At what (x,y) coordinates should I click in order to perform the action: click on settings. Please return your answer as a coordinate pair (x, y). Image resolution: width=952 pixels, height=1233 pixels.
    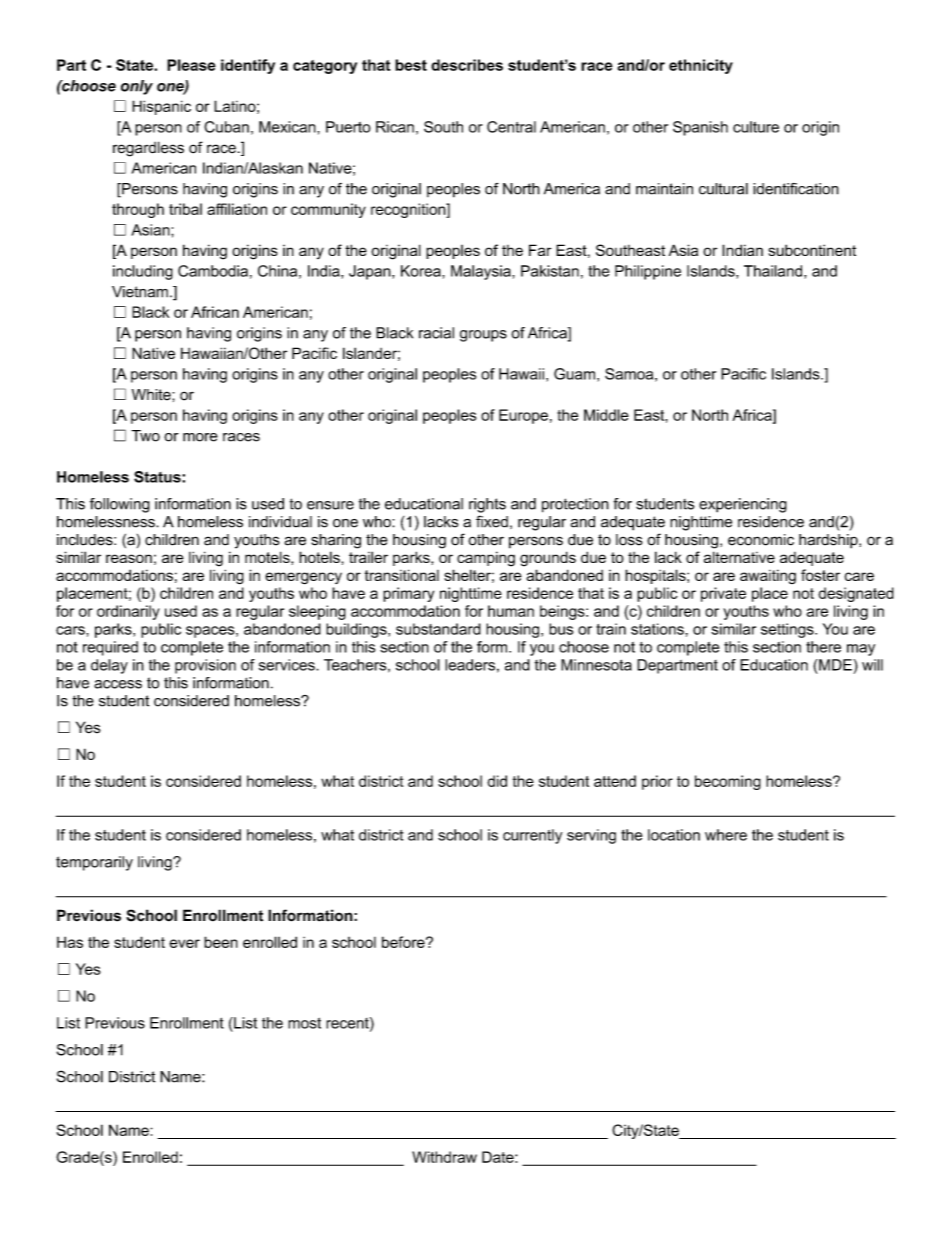
    Looking at the image, I should click on (788, 630).
